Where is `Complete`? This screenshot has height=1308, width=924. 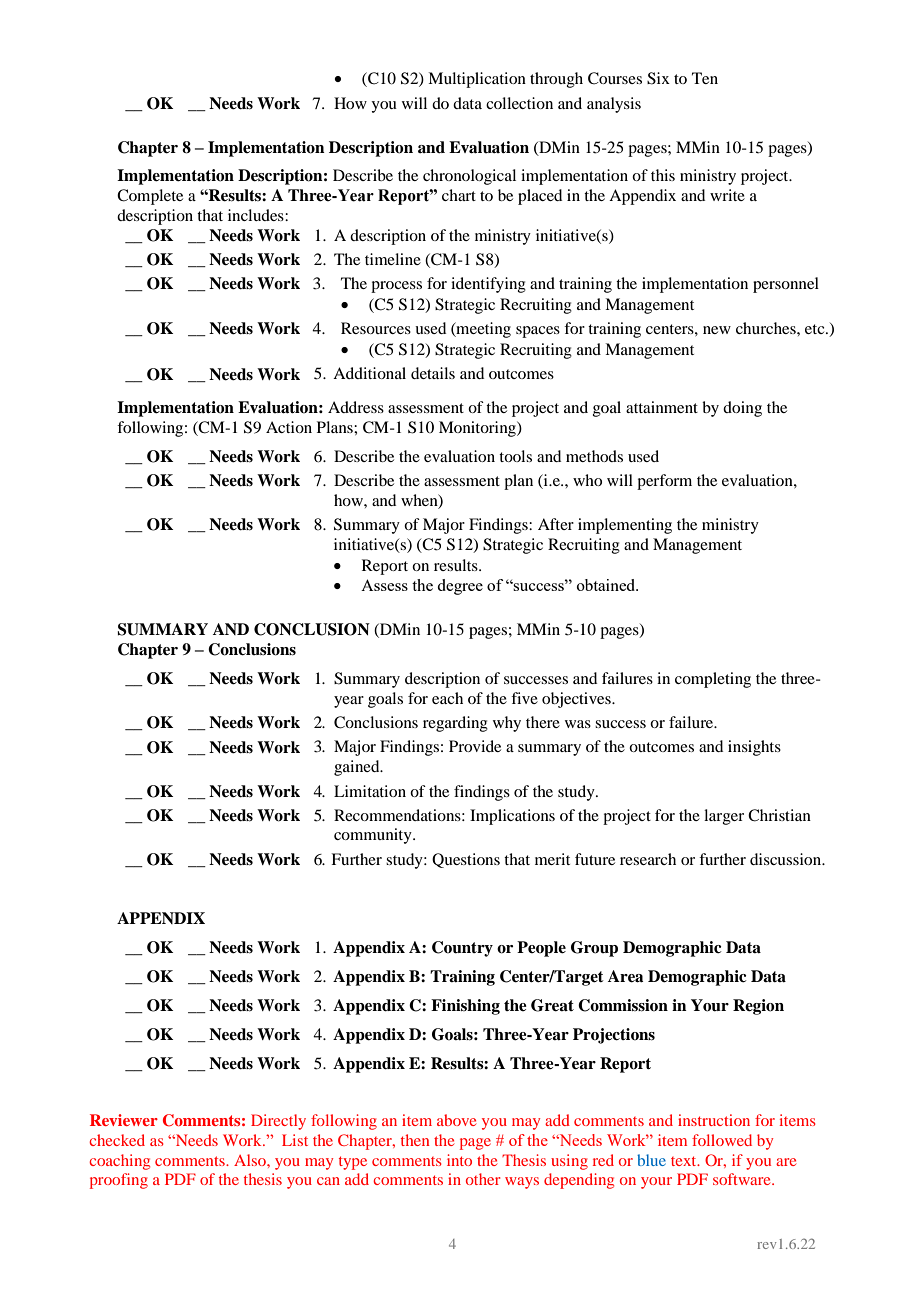 Complete is located at coordinates (150, 197).
